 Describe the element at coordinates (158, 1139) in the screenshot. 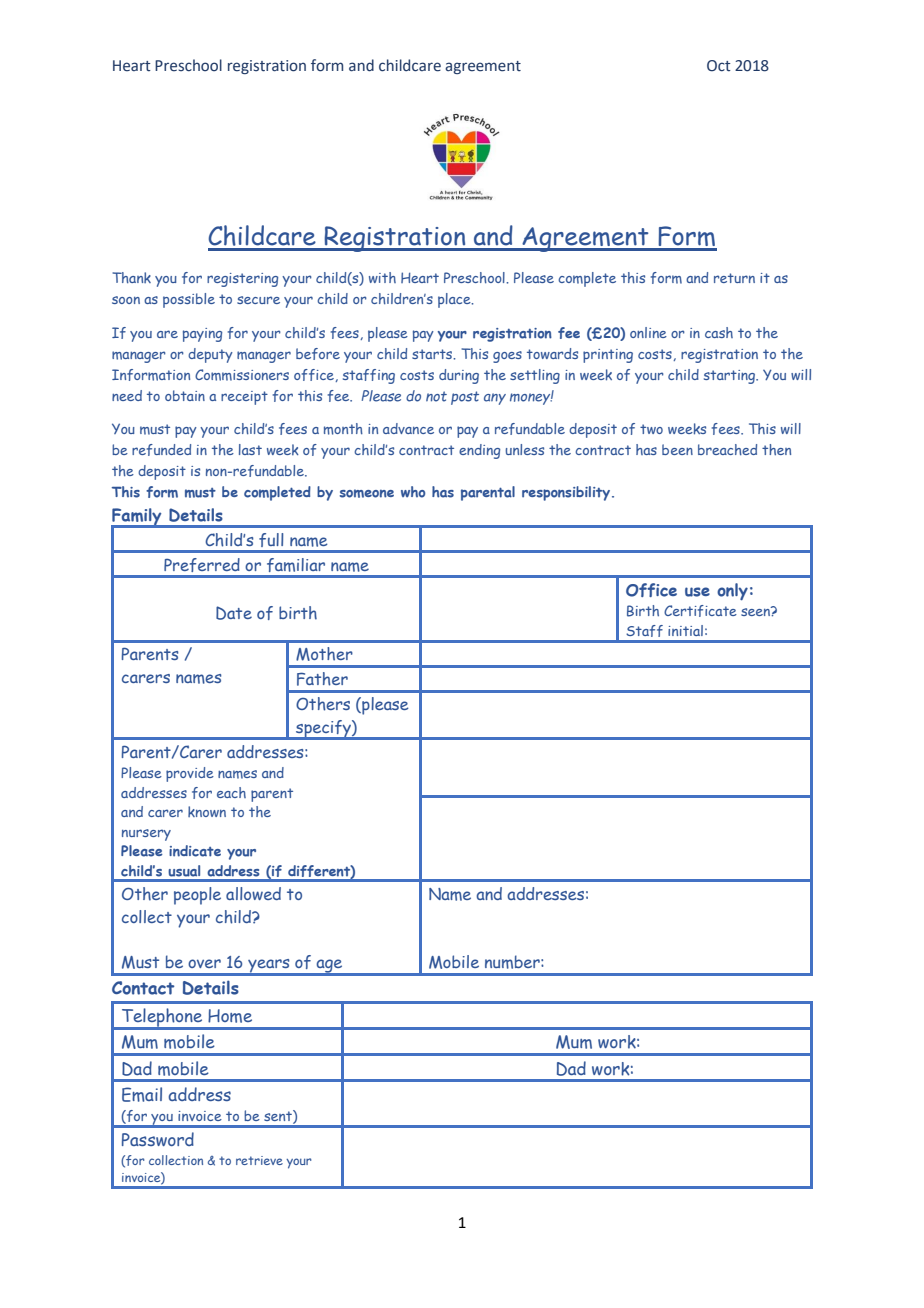

I see `Password` at that location.
